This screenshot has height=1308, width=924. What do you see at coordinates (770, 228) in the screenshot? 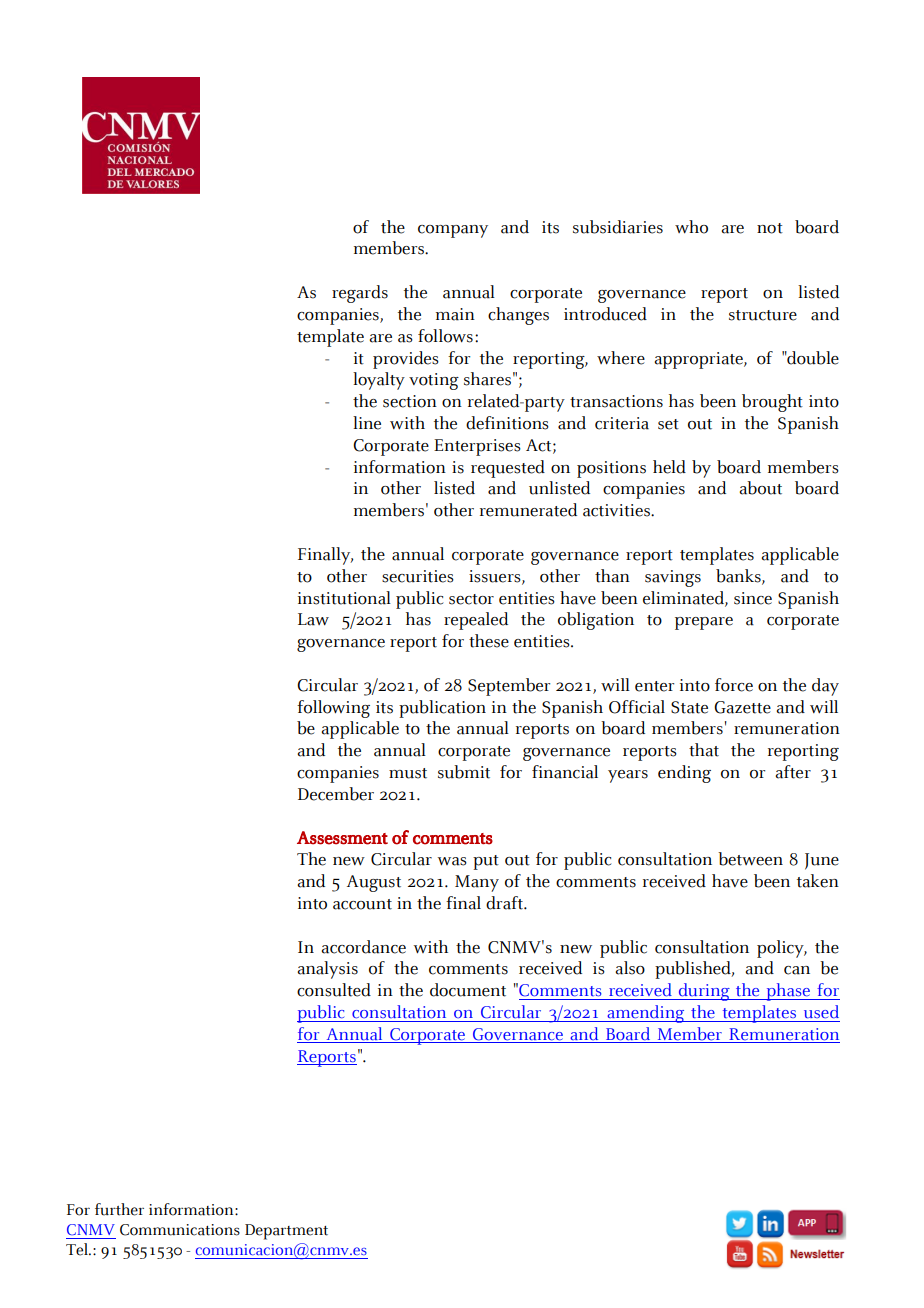
I see `not` at bounding box center [770, 228].
